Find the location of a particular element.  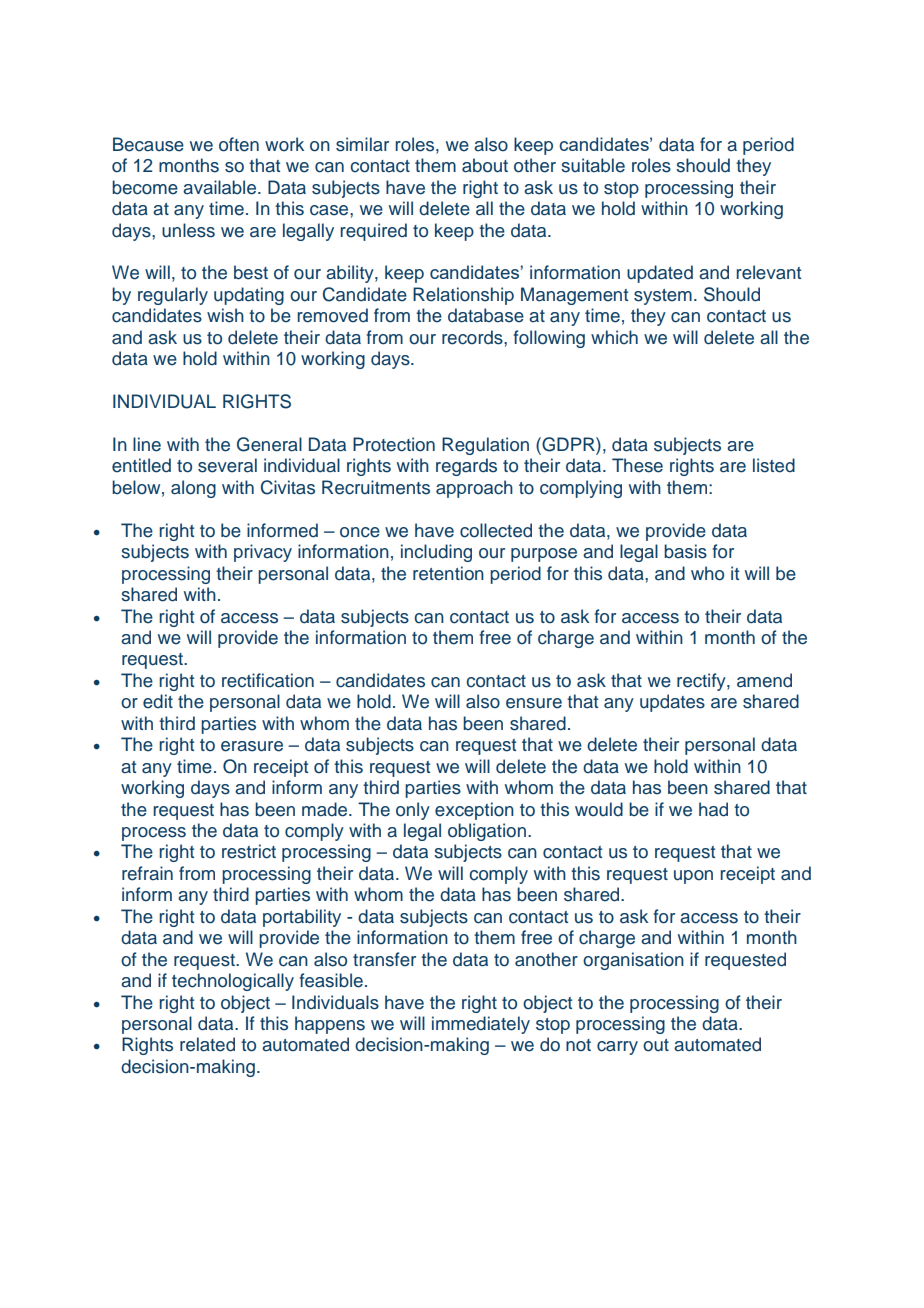

available is located at coordinates (221, 187).
